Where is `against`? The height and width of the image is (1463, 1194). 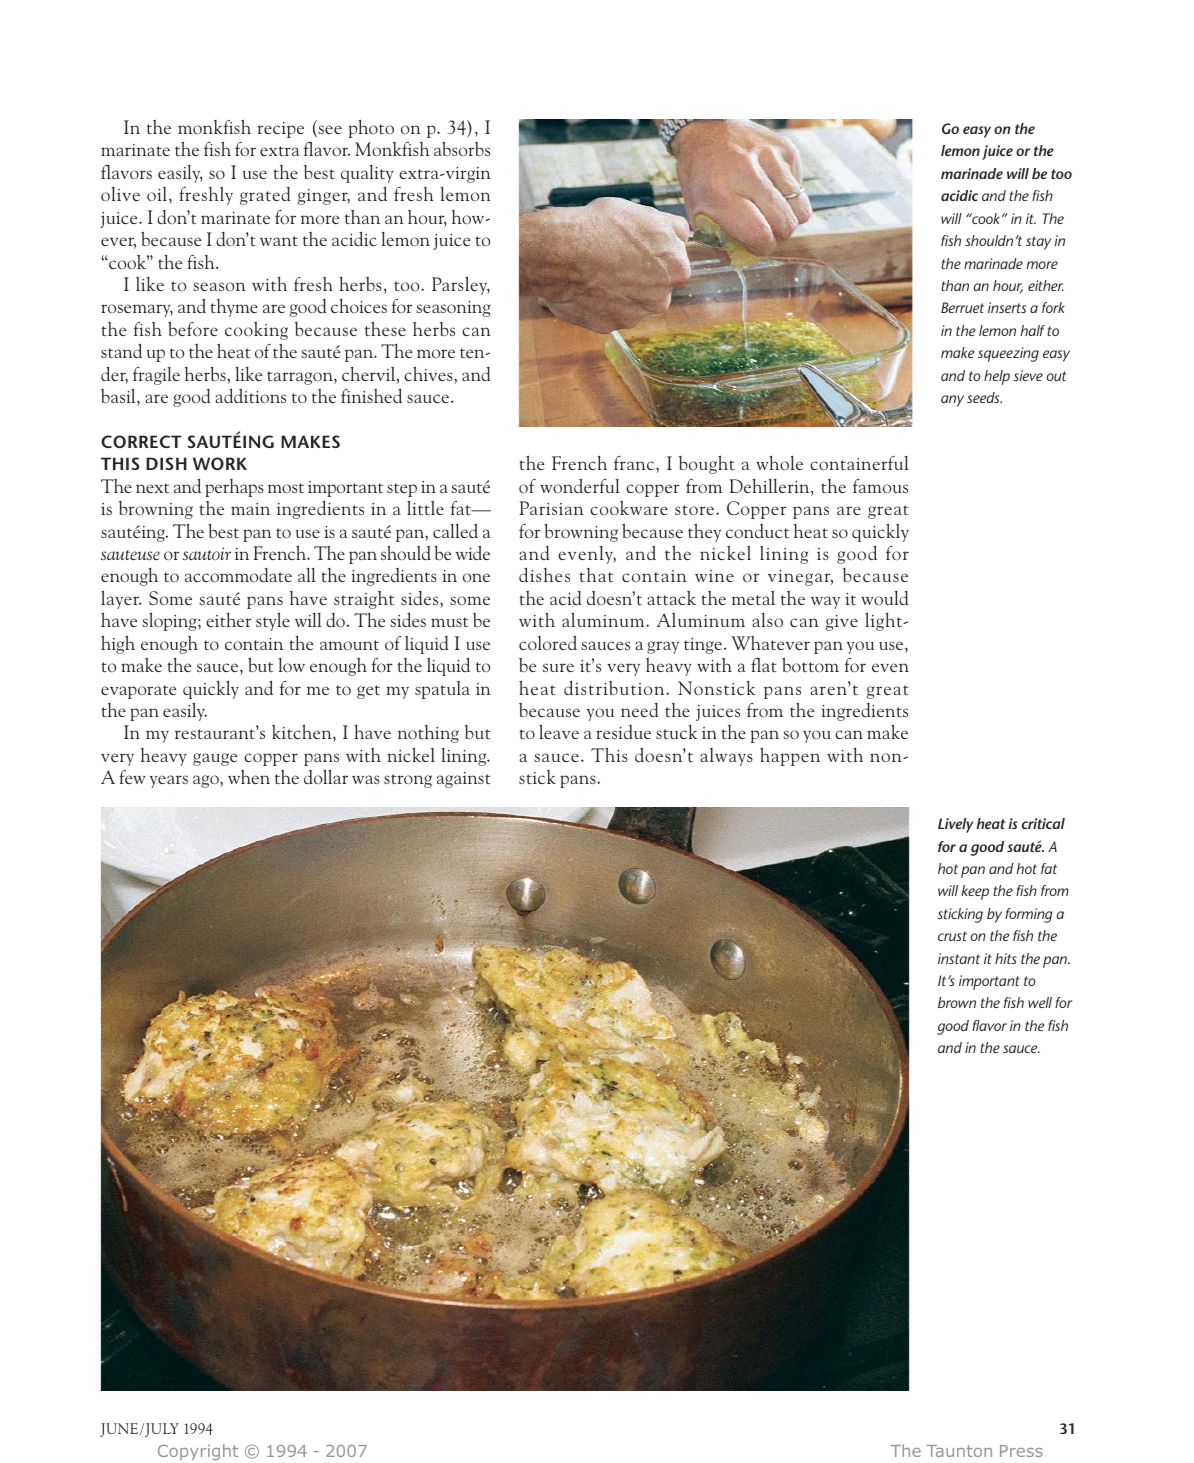
against is located at coordinates (464, 780).
